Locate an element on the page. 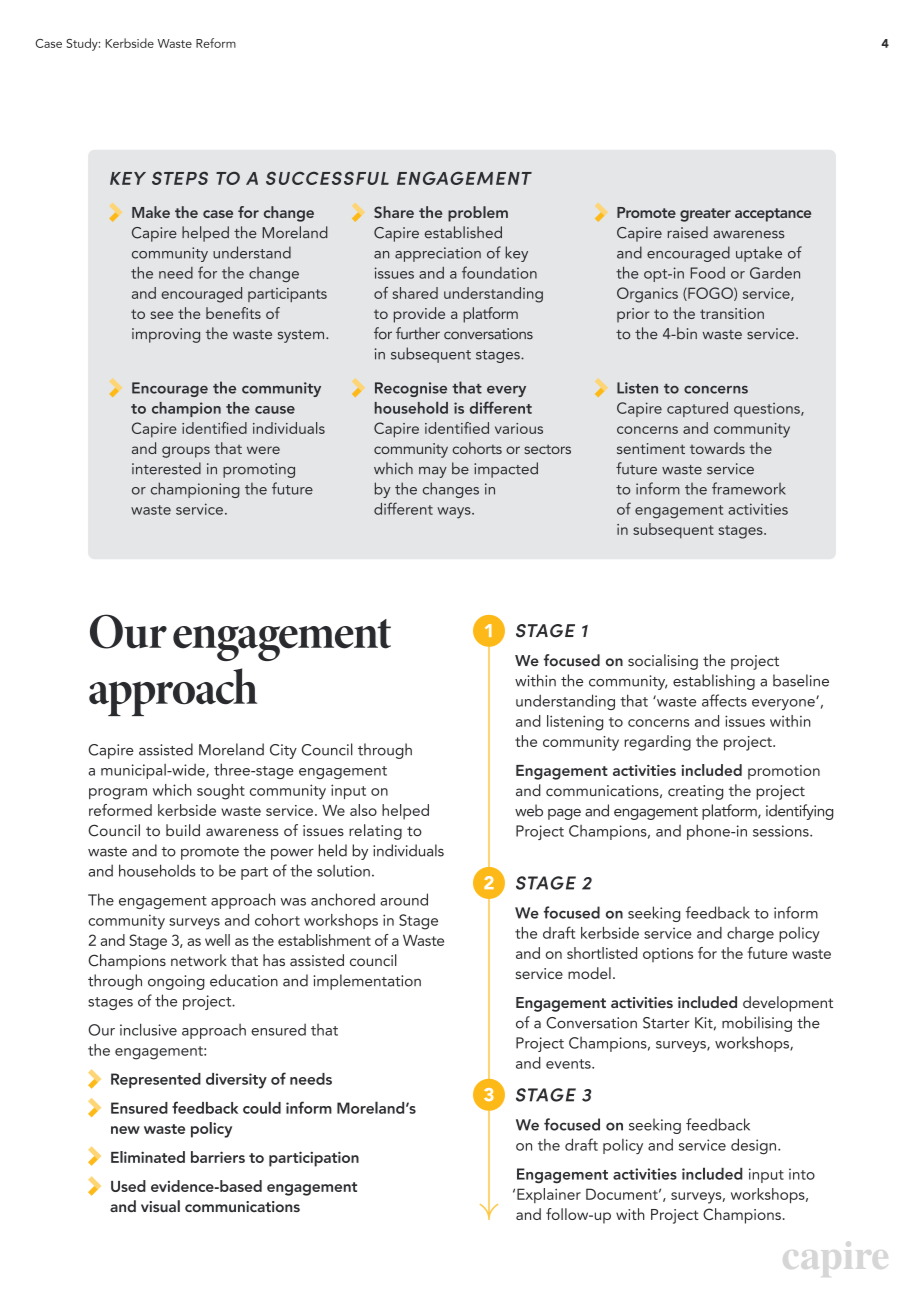 The image size is (924, 1308). web is located at coordinates (529, 810).
